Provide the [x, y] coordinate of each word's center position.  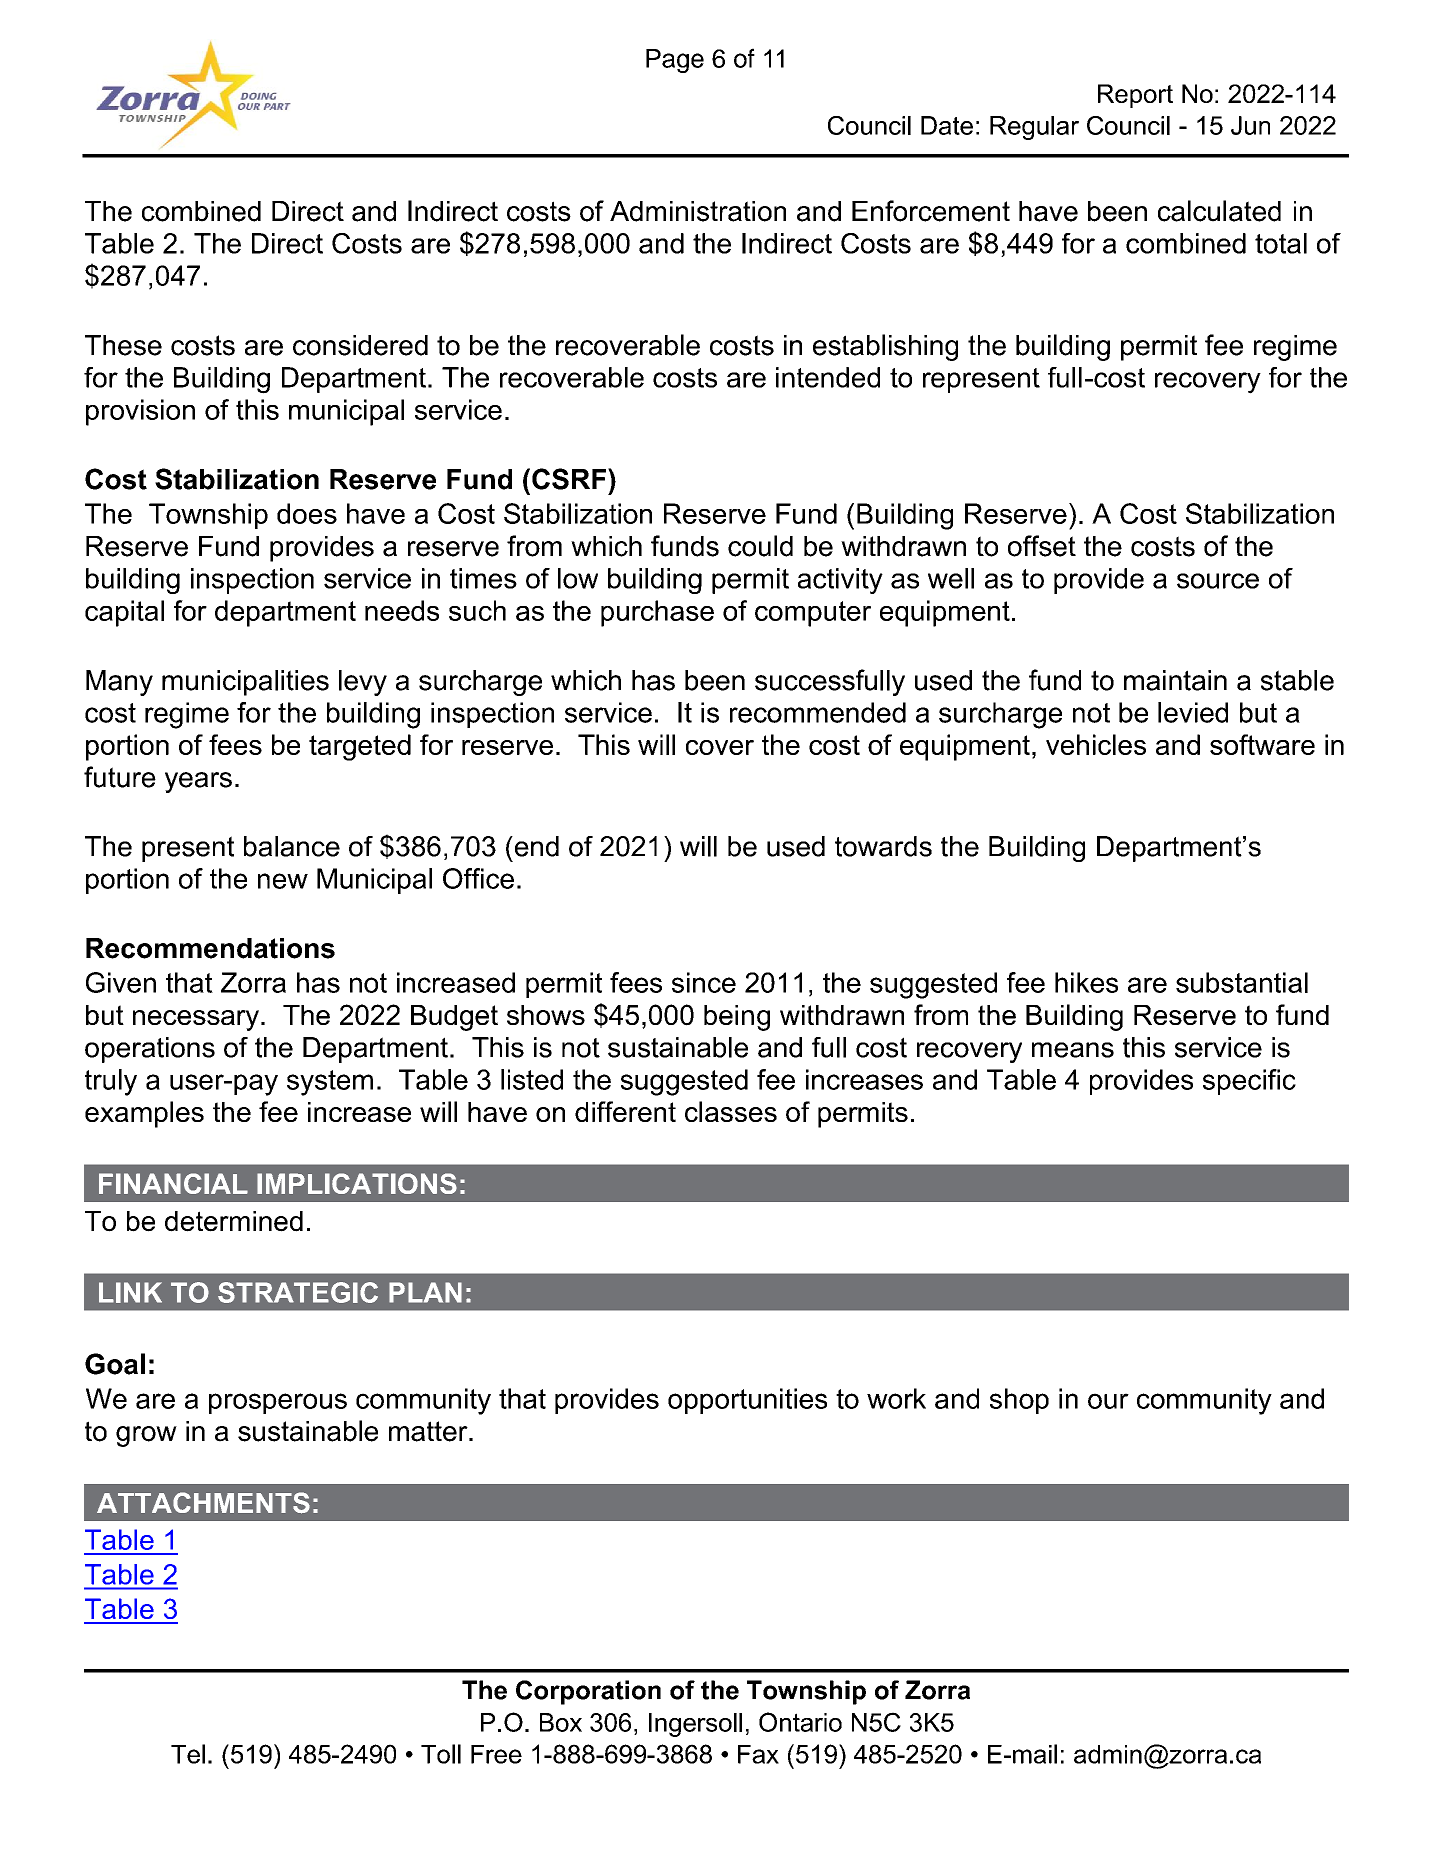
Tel [188, 1754]
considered [360, 345]
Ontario [800, 1722]
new [283, 881]
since [704, 982]
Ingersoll [695, 1725]
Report [1135, 96]
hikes [1086, 982]
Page [675, 61]
